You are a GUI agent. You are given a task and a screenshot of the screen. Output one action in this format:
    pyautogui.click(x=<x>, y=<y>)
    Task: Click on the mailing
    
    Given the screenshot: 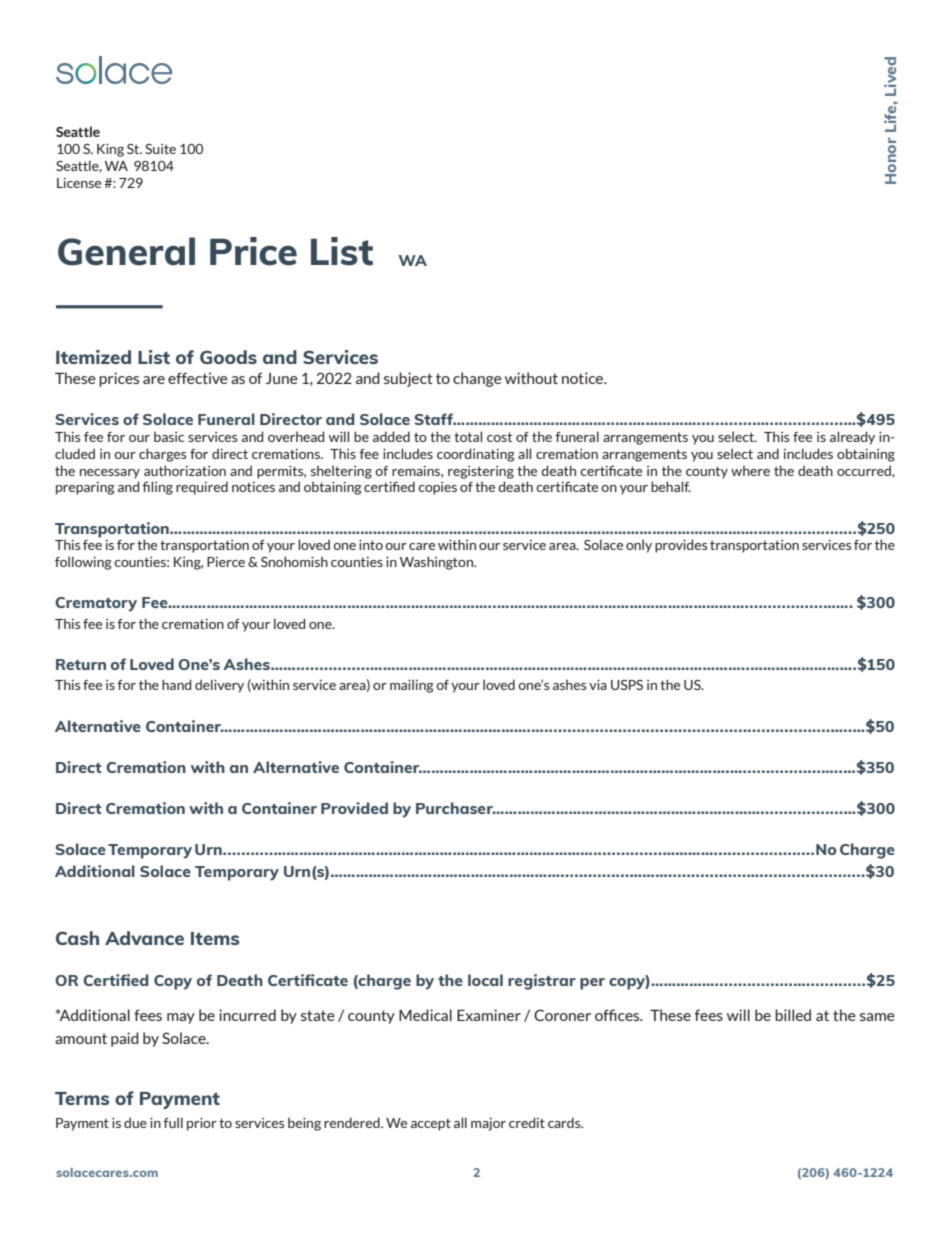 What is the action you would take?
    pyautogui.click(x=412, y=686)
